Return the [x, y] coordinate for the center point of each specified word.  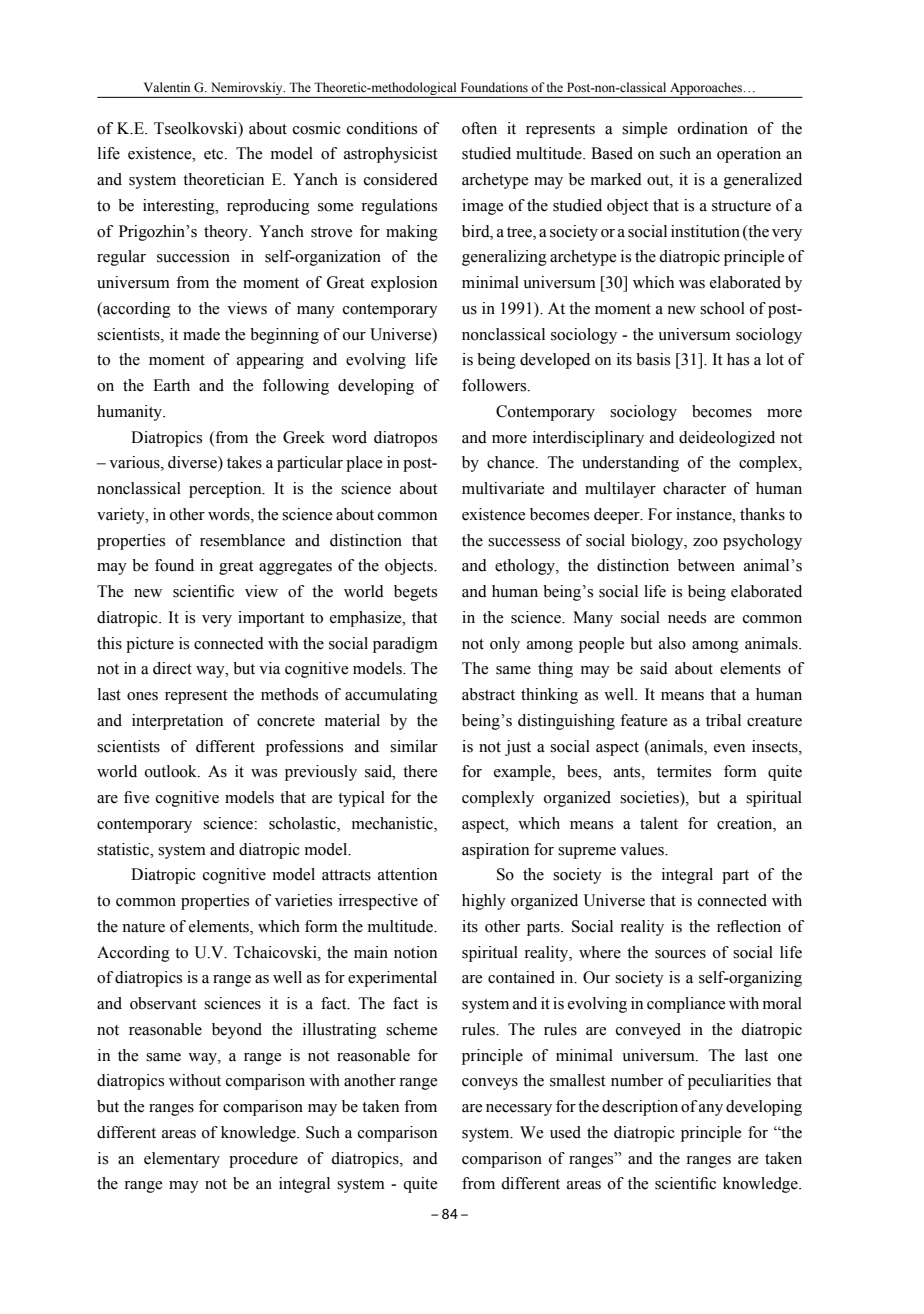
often [479, 128]
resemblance [242, 540]
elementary [182, 1160]
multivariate [503, 488]
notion [415, 952]
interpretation [177, 722]
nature [143, 927]
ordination [713, 128]
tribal [723, 720]
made [201, 334]
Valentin [167, 87]
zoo [705, 542]
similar [414, 746]
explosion [404, 284]
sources [680, 954]
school [722, 308]
